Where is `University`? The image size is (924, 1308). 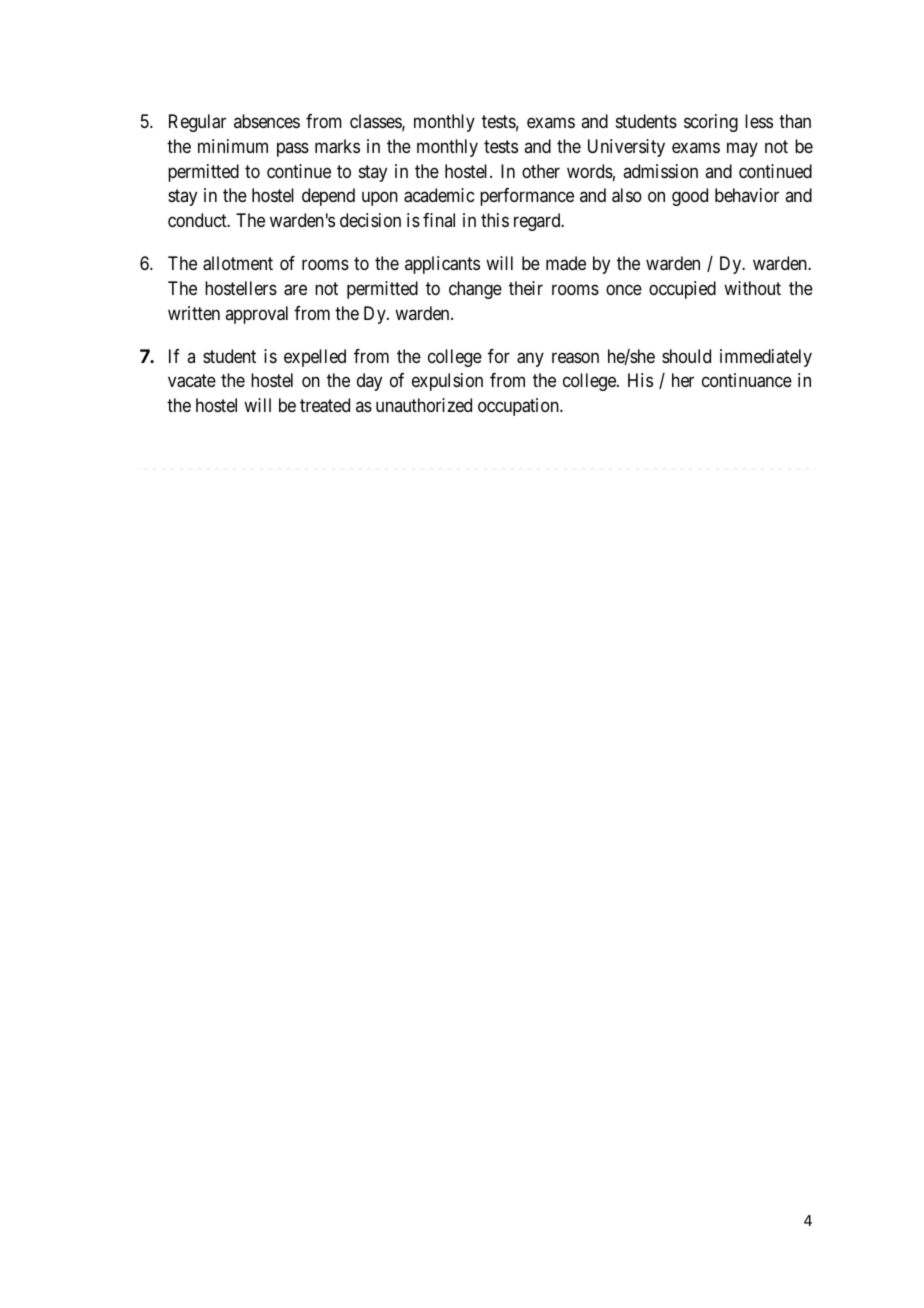 University is located at coordinates (626, 148).
